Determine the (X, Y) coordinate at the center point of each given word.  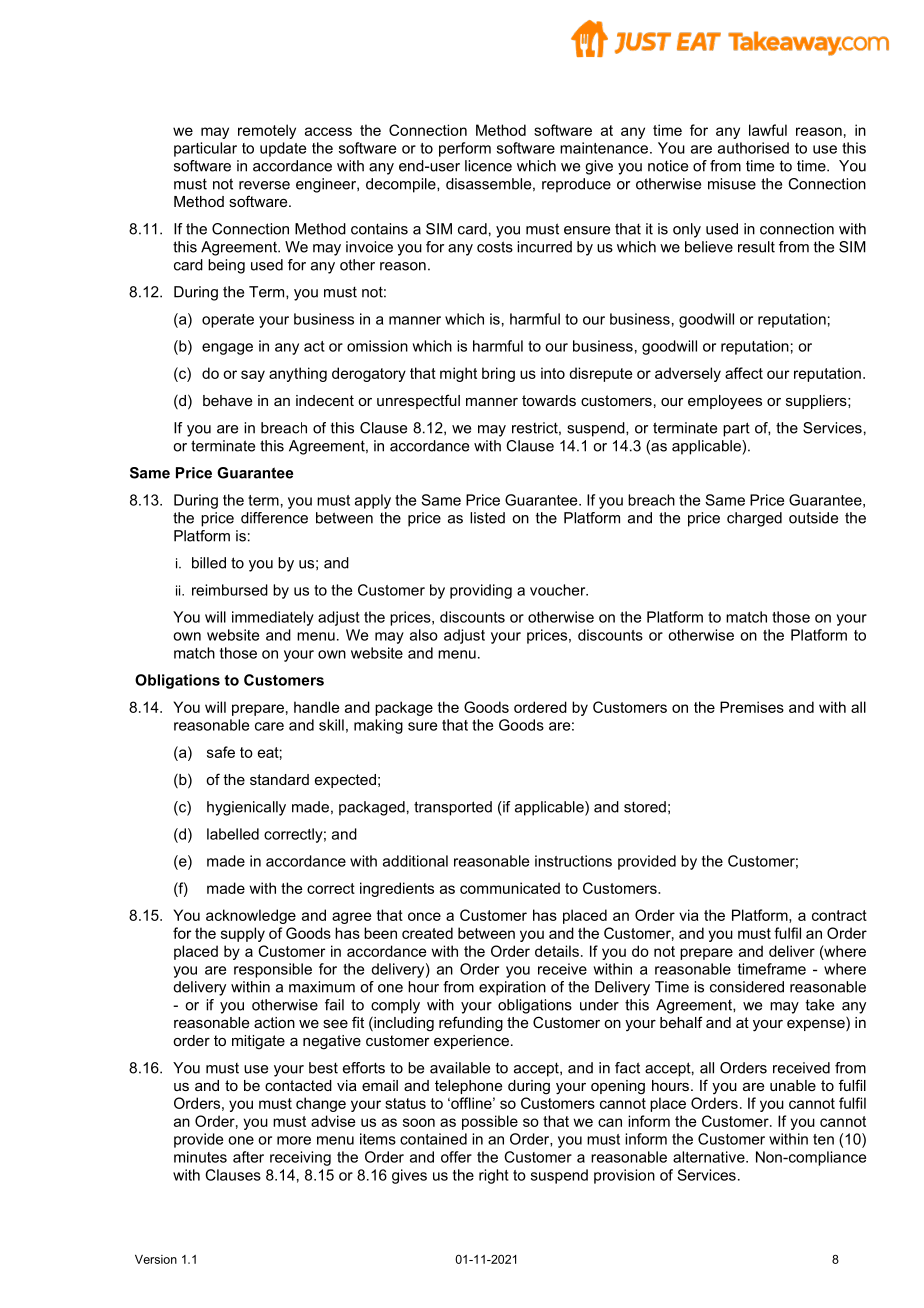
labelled (233, 834)
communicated (510, 888)
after (248, 1157)
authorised (753, 148)
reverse (264, 185)
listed (487, 518)
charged (754, 519)
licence (488, 166)
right (494, 1176)
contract (839, 915)
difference (274, 518)
